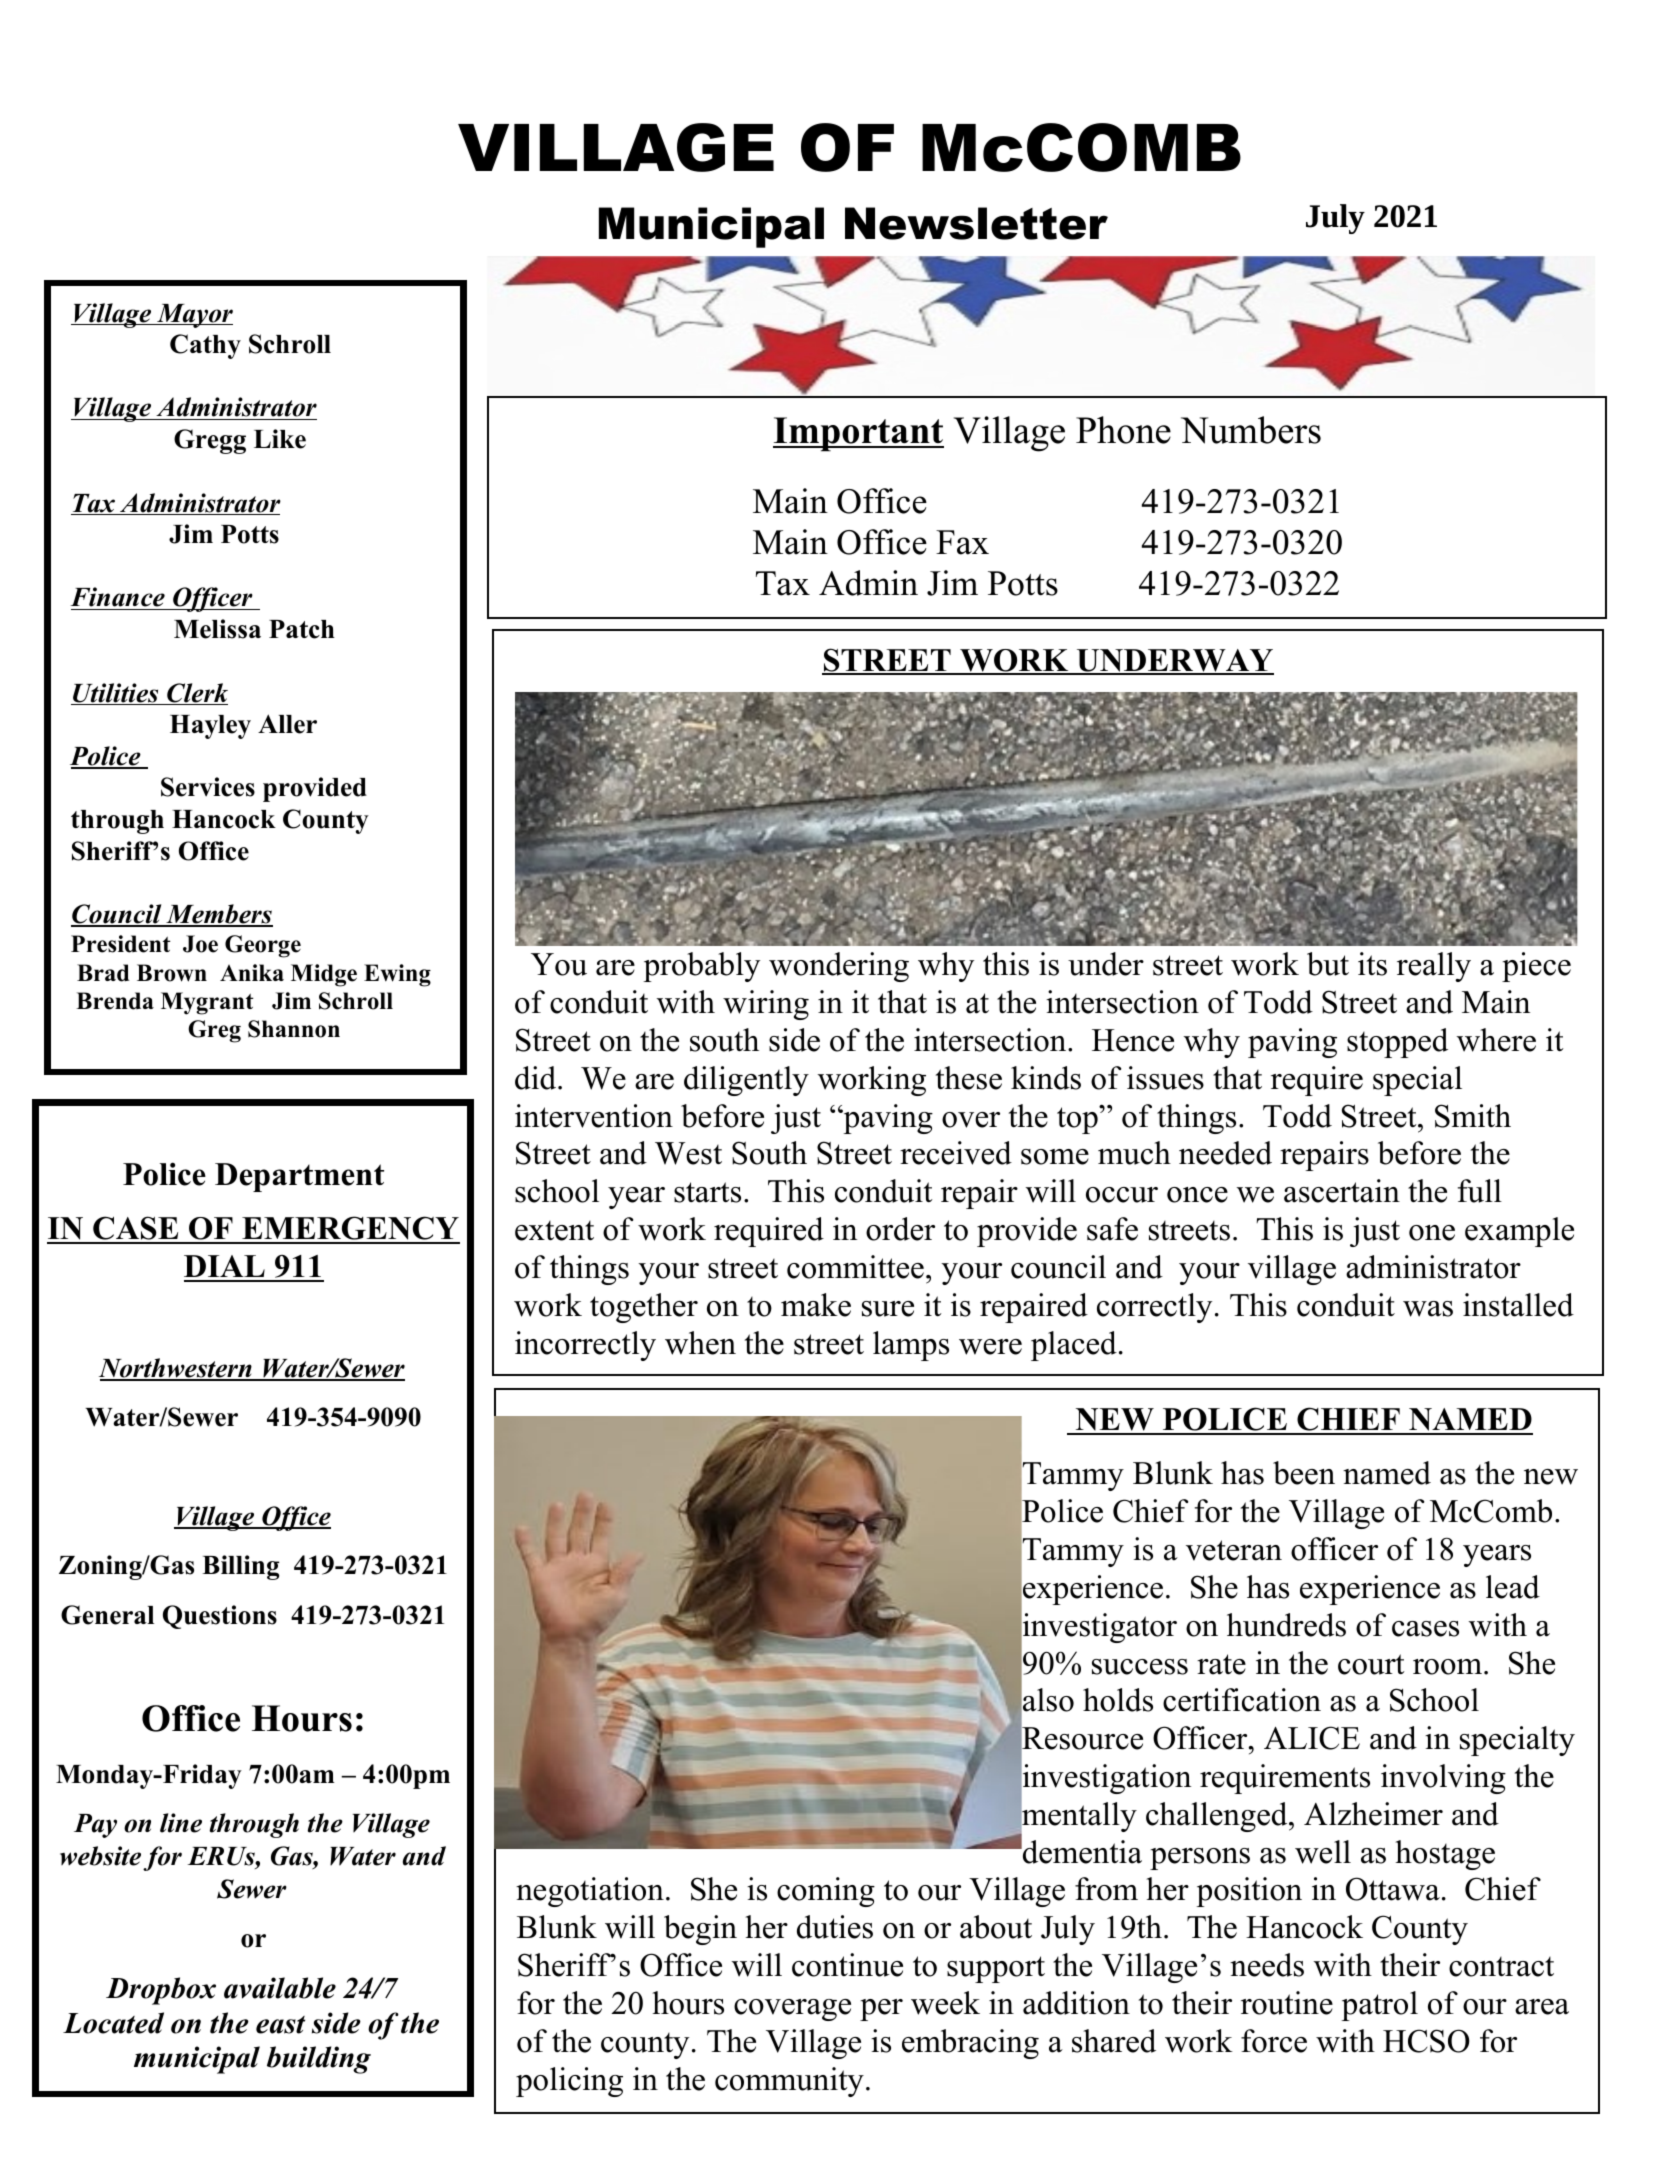  Describe the element at coordinates (1286, 1625) in the image. I see `hundreds` at that location.
